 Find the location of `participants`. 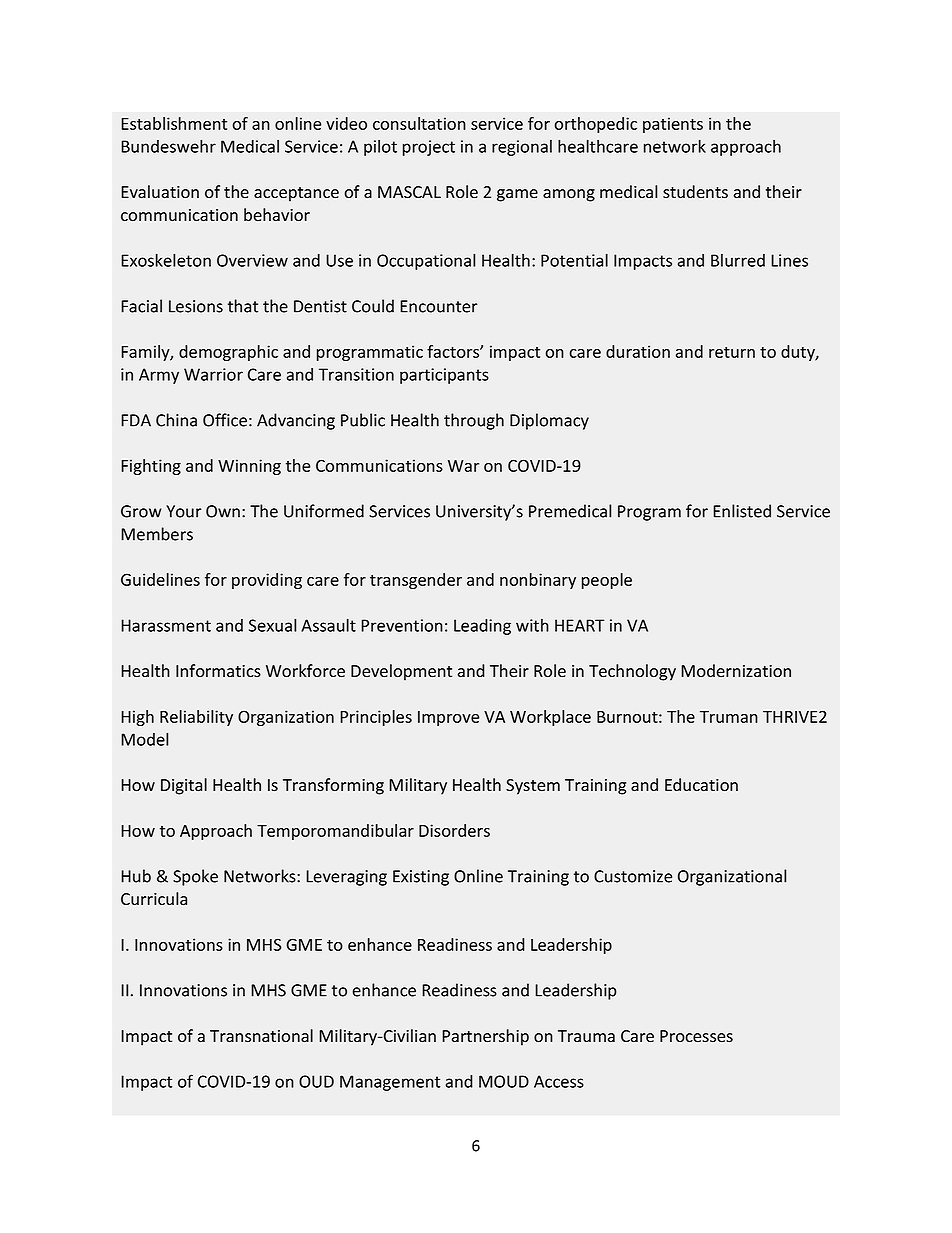

participants is located at coordinates (444, 376).
